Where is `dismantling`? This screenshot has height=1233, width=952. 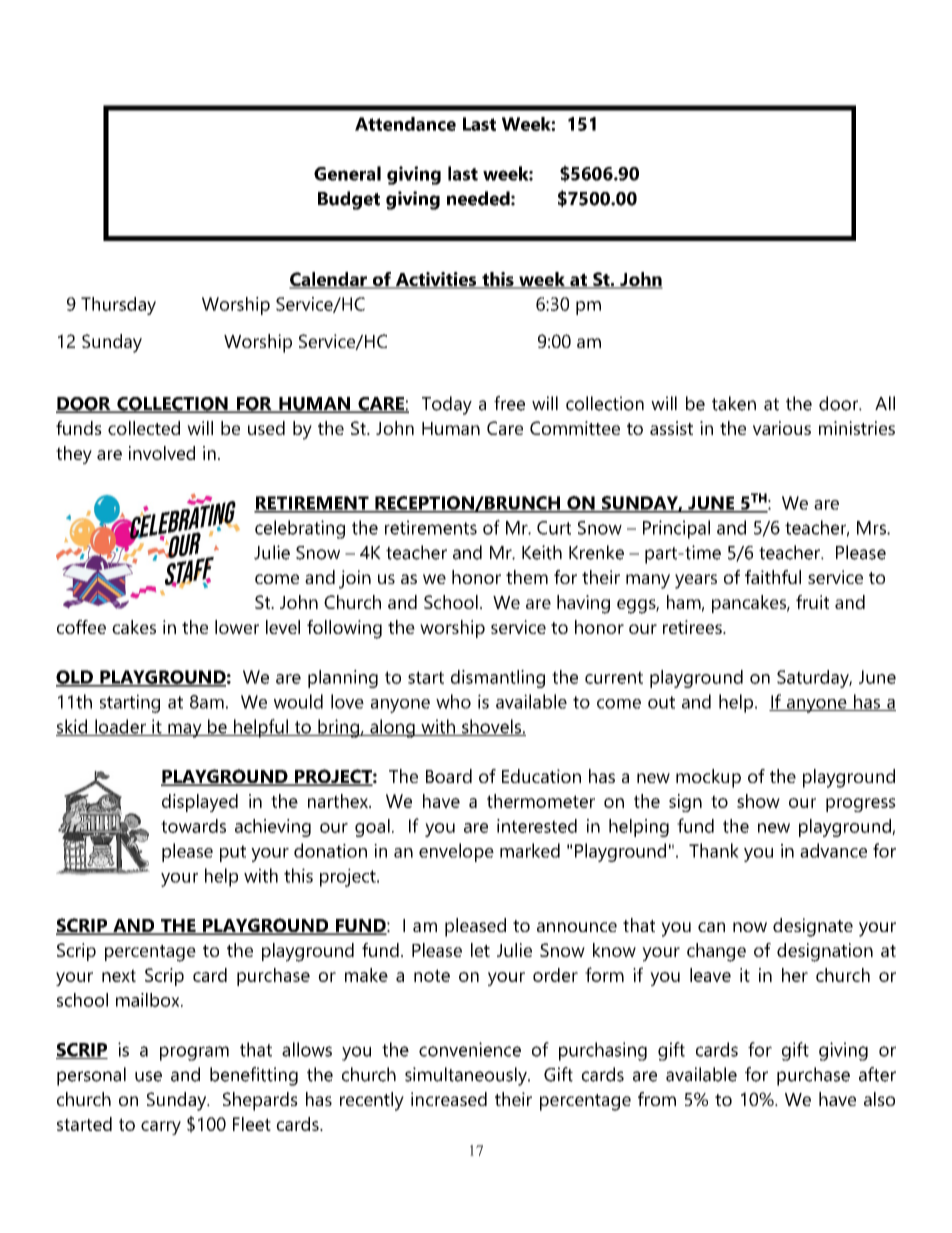
dismantling is located at coordinates (498, 679).
